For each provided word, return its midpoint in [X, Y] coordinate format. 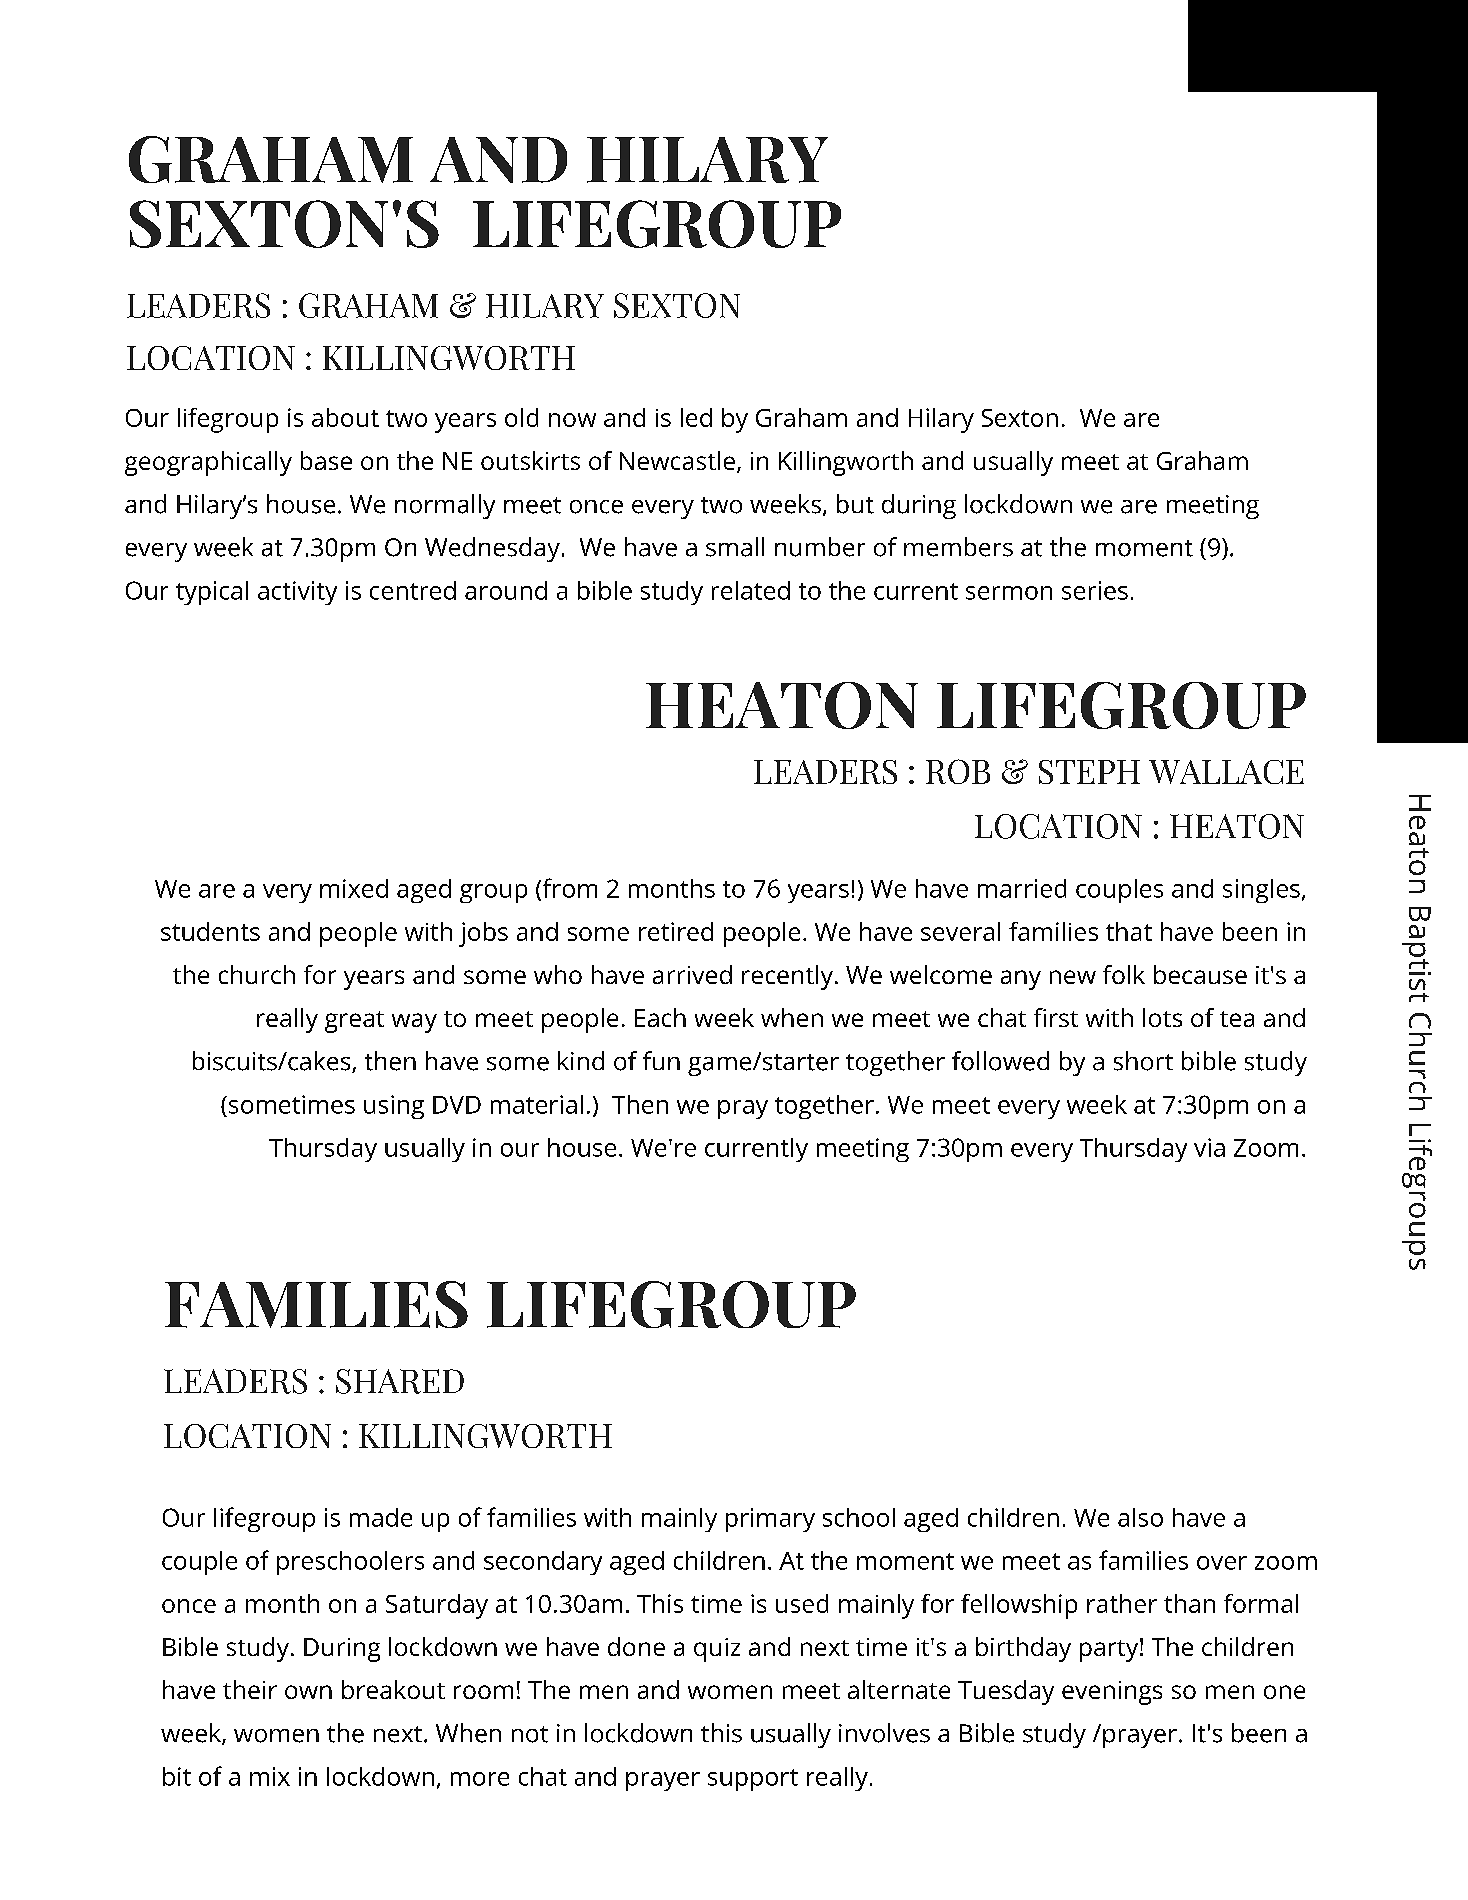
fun [661, 1060]
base [326, 460]
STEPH [1089, 772]
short [1143, 1061]
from [570, 888]
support [753, 1780]
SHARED [400, 1381]
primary [770, 1520]
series [1095, 590]
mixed [354, 888]
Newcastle [677, 460]
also [1140, 1517]
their [250, 1689]
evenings [1112, 1693]
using [394, 1107]
